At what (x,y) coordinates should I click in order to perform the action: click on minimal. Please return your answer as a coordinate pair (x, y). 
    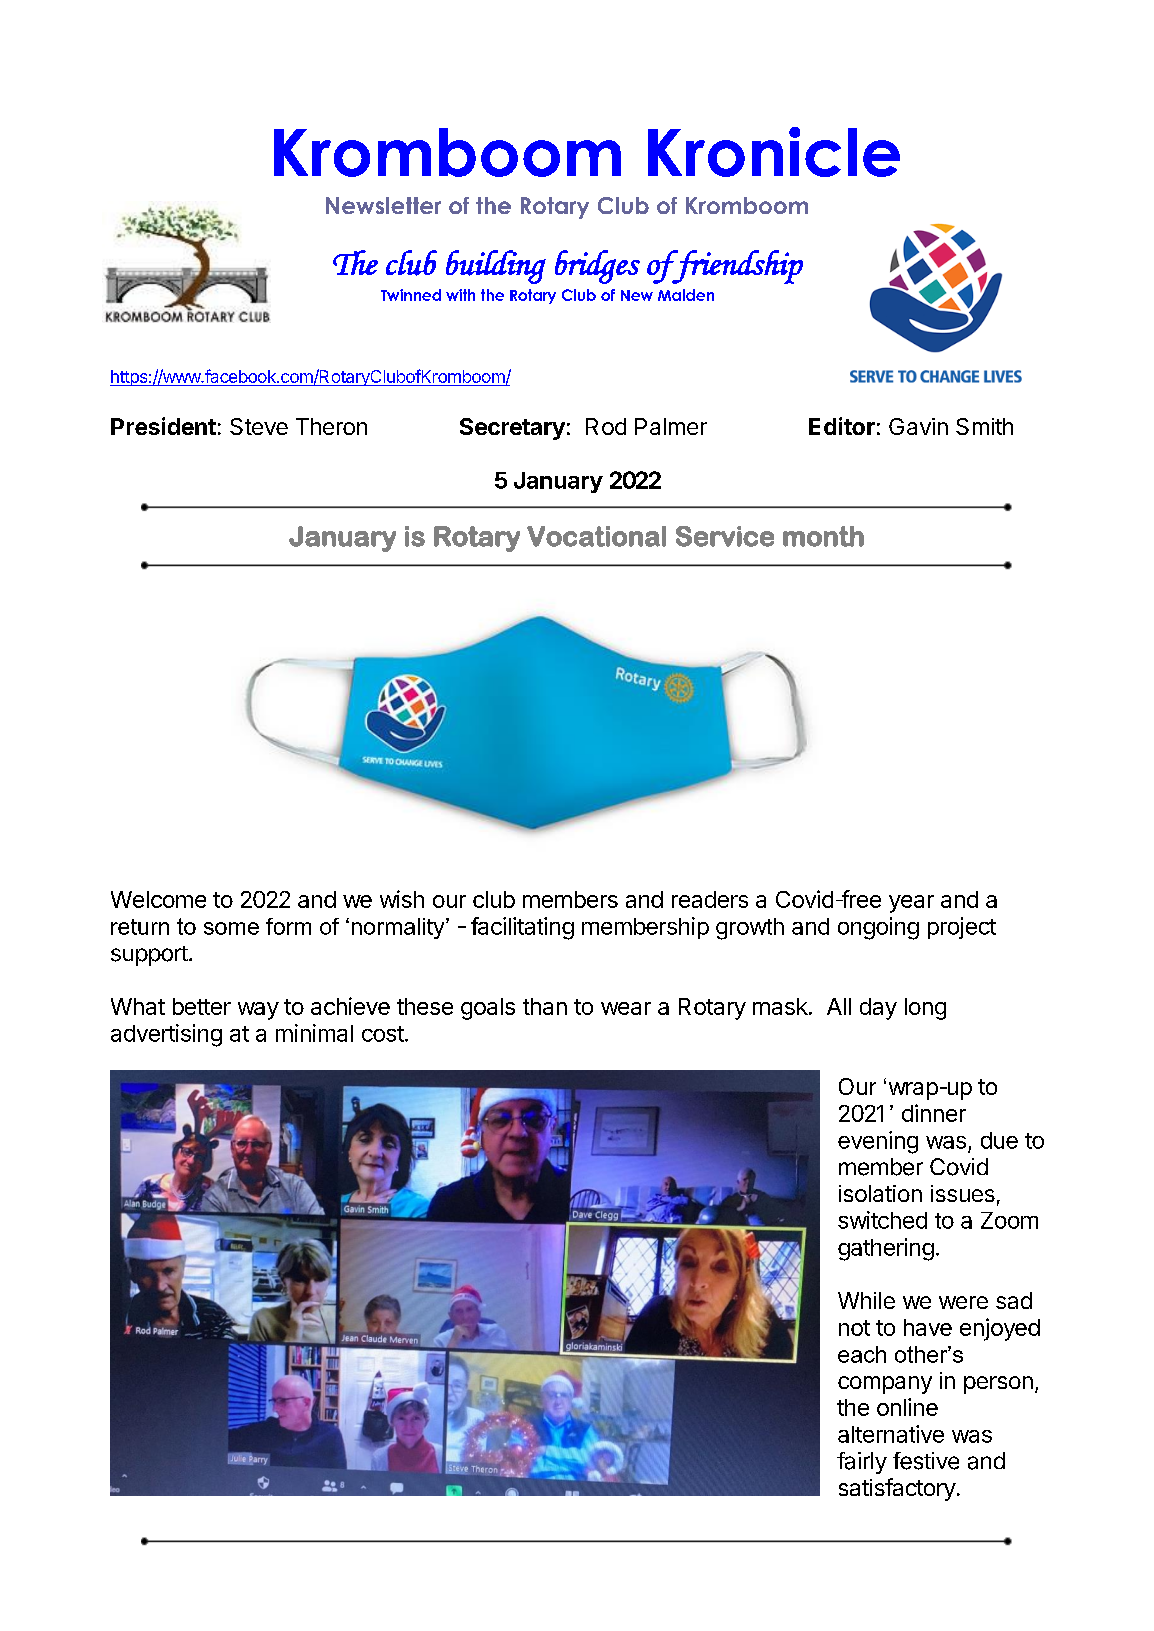
    Looking at the image, I should click on (314, 1033).
